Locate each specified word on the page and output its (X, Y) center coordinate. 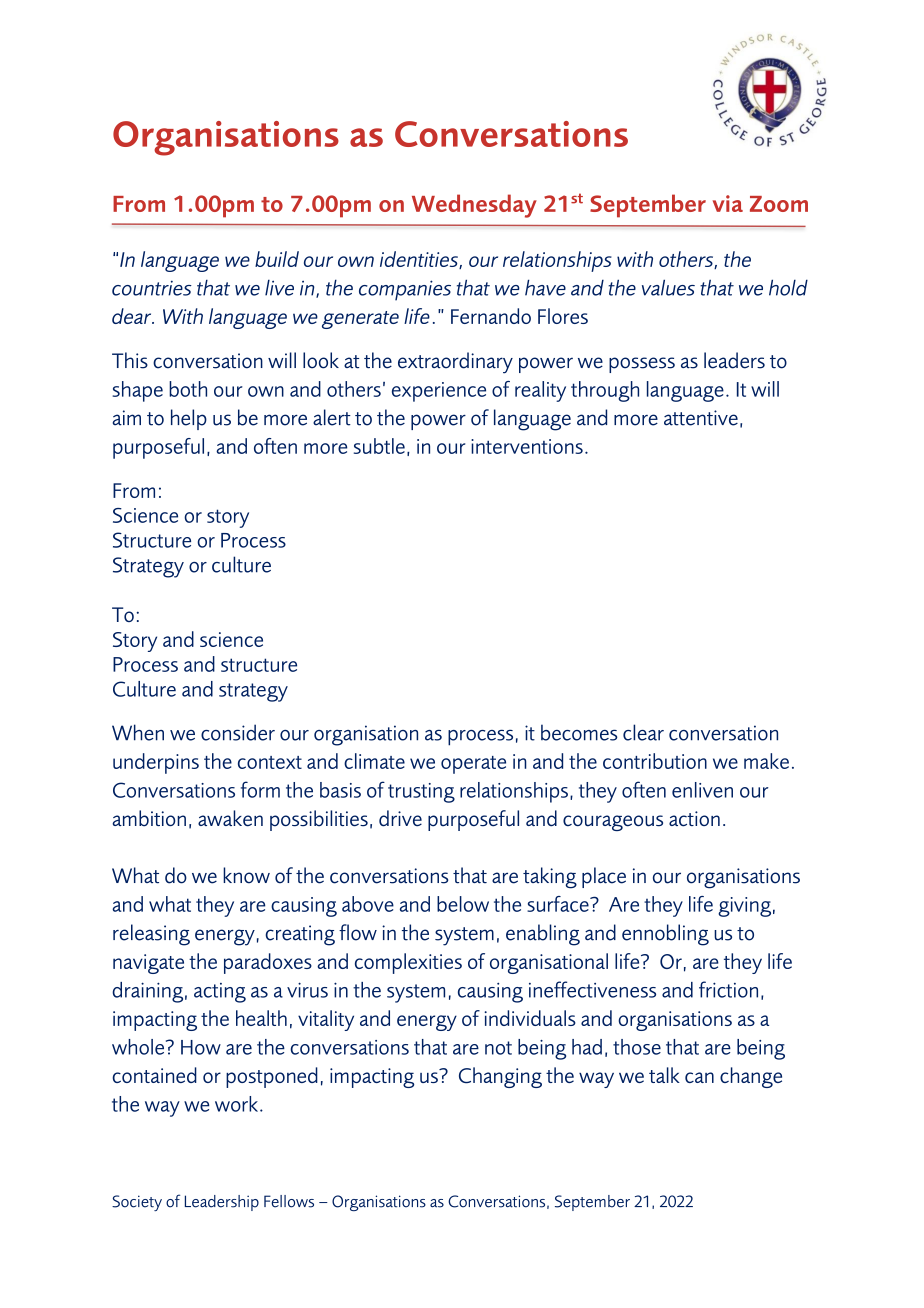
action (694, 819)
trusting (421, 793)
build (277, 259)
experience (439, 392)
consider (238, 732)
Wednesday (474, 206)
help (189, 419)
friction (728, 989)
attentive (701, 418)
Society (137, 1203)
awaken (230, 818)
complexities (408, 963)
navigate (148, 964)
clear (643, 732)
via (728, 203)
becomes (579, 732)
